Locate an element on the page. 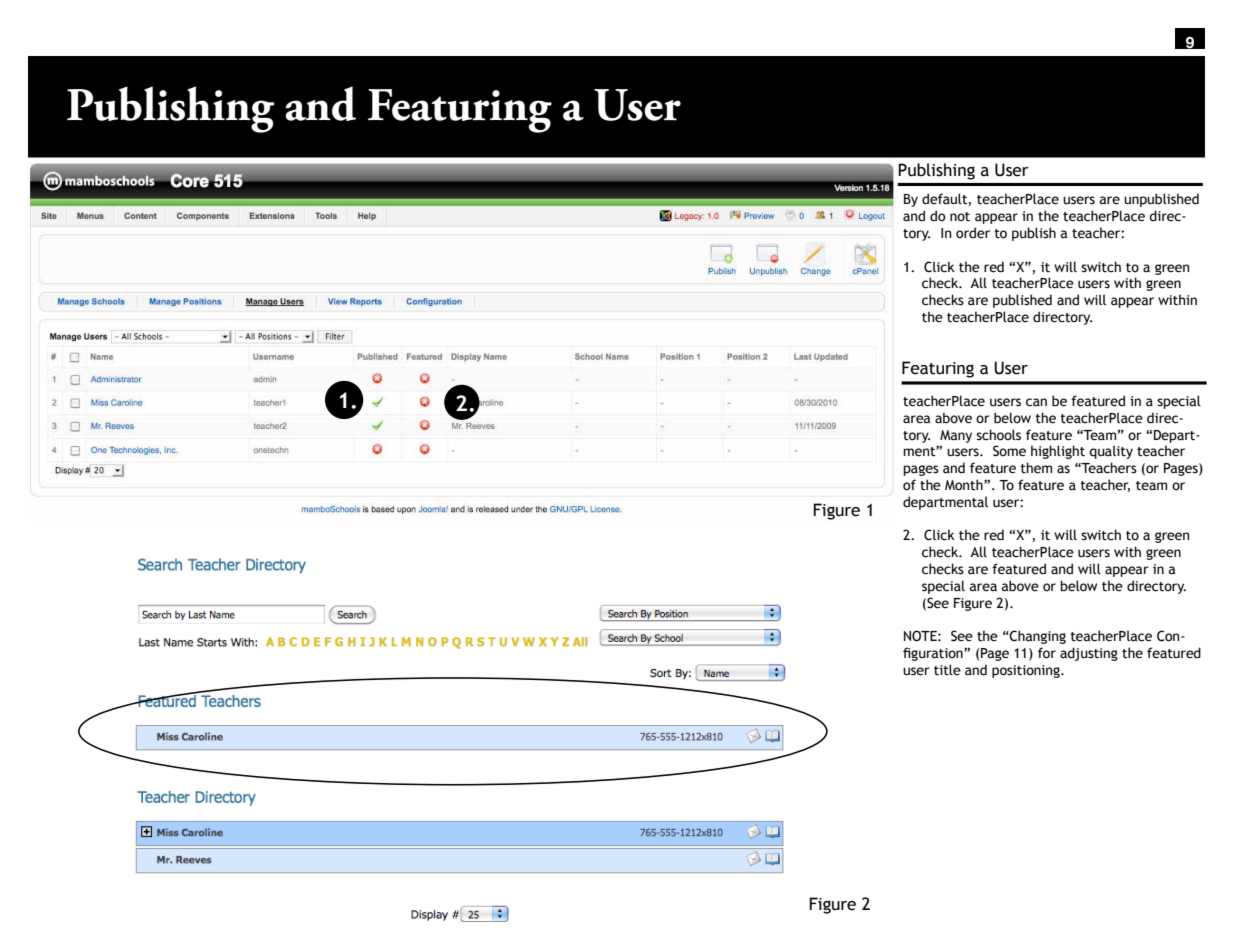 The image size is (1233, 952). order is located at coordinates (973, 233).
